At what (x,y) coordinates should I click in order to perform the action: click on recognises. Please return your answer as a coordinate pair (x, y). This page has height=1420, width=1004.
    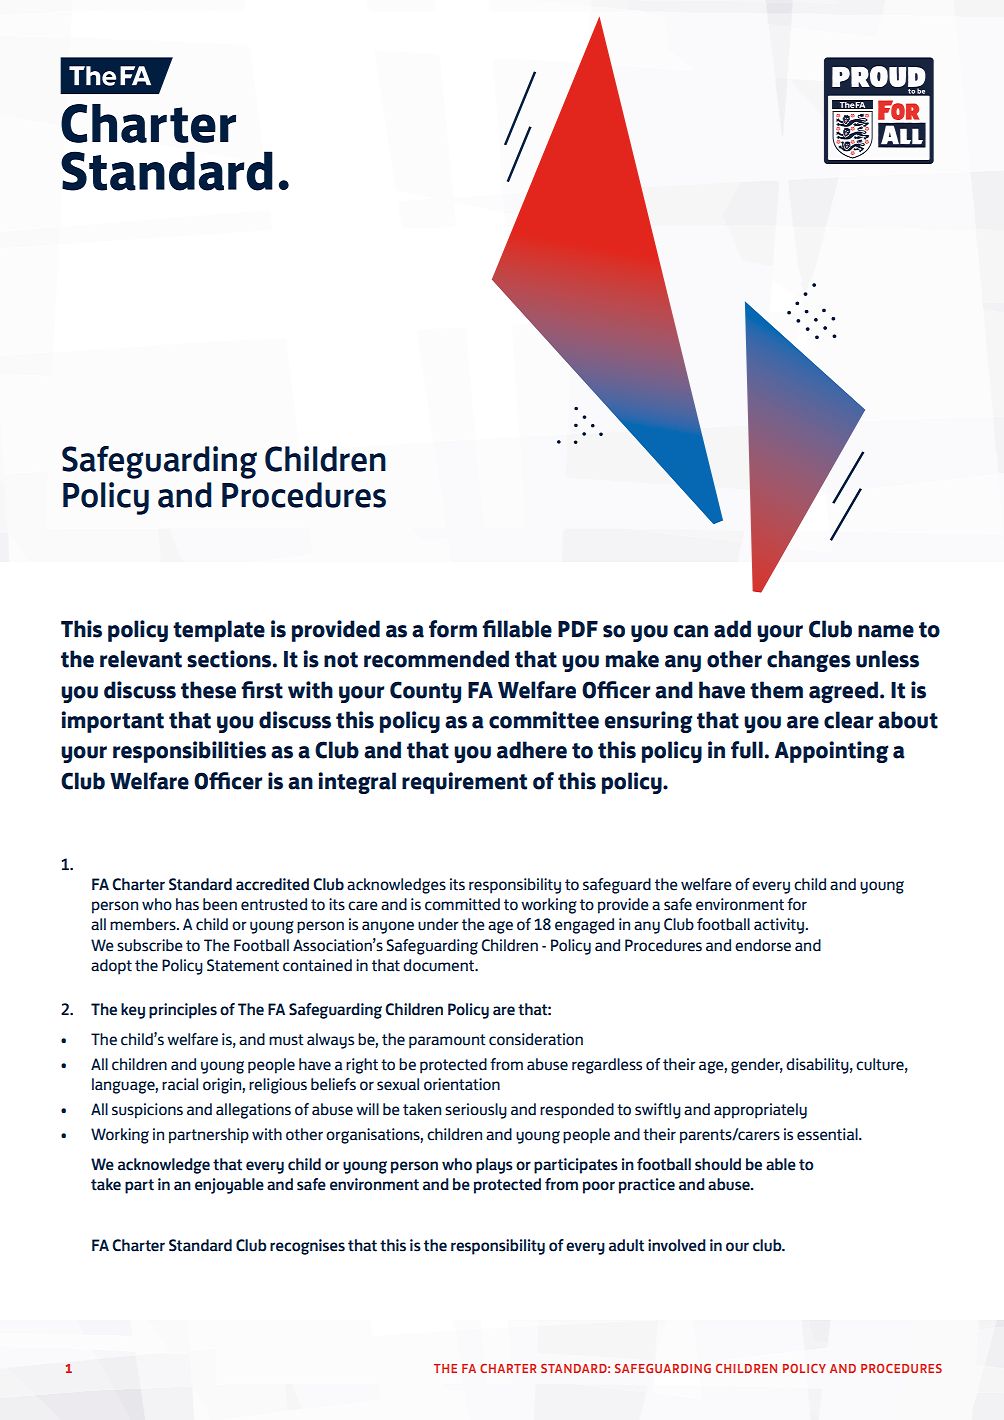
    Looking at the image, I should click on (307, 1247).
